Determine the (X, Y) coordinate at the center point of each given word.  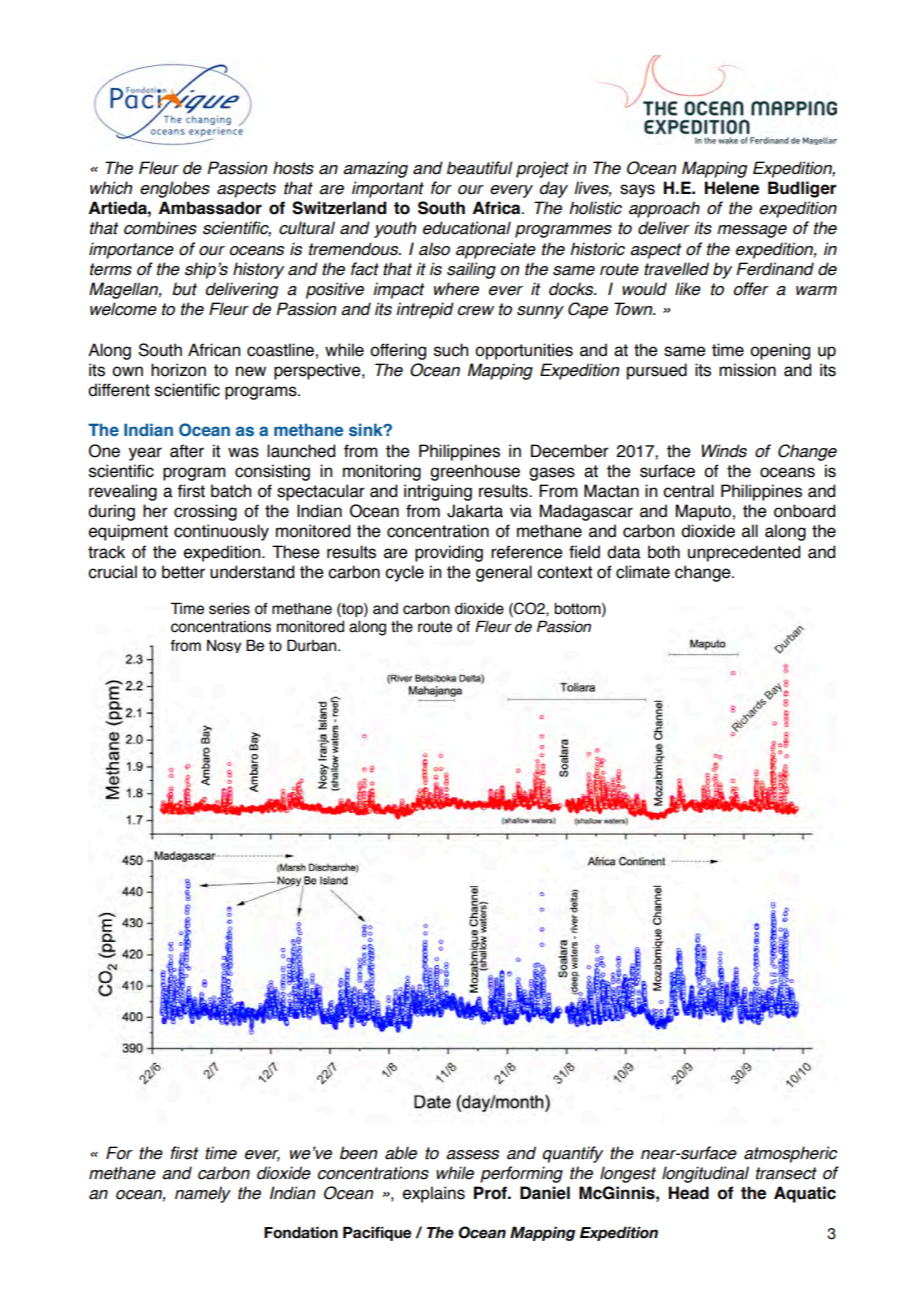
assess (472, 1155)
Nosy (224, 646)
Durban (313, 645)
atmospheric (790, 1154)
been (358, 1153)
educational (467, 228)
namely (203, 1194)
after (187, 451)
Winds (724, 451)
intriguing (438, 492)
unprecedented (744, 553)
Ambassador (210, 208)
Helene (732, 188)
